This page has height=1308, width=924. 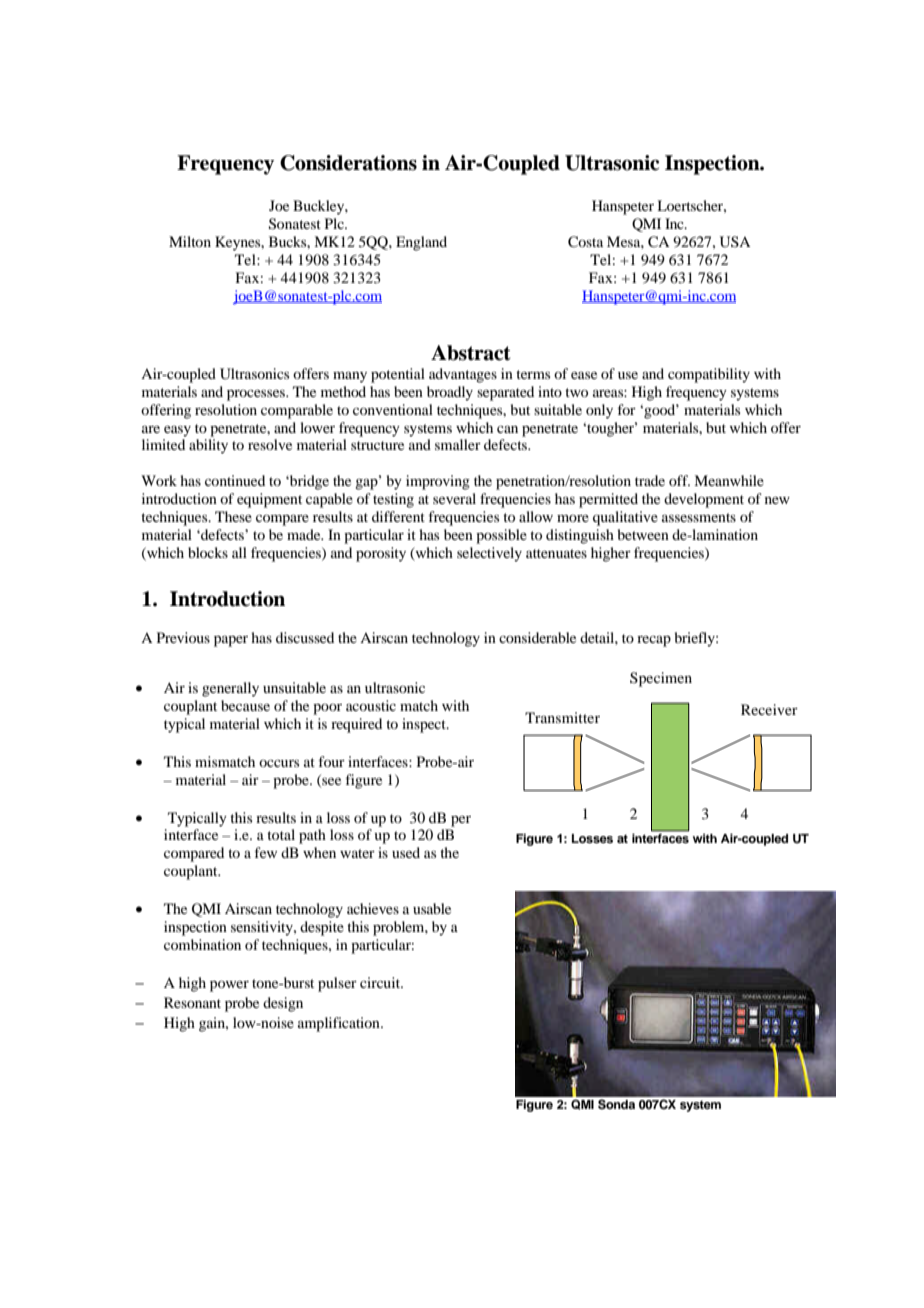 What do you see at coordinates (381, 982) in the page?
I see `circuit` at bounding box center [381, 982].
